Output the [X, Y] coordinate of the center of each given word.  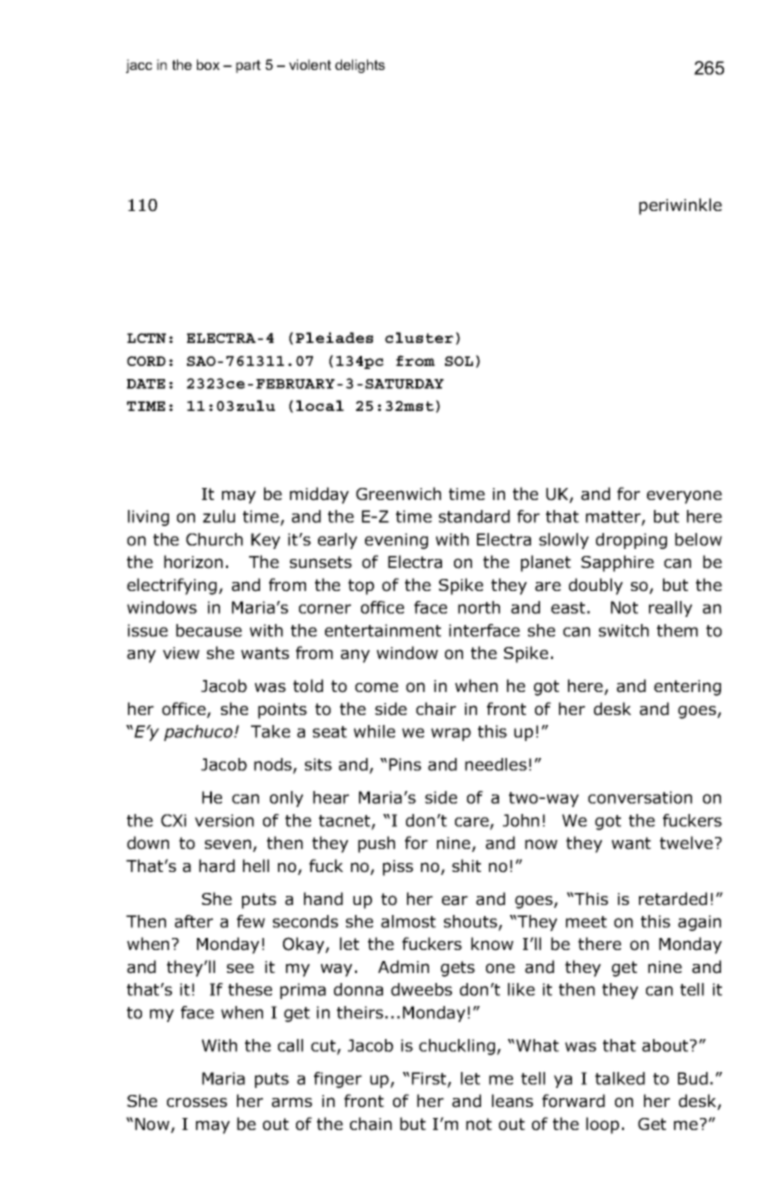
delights [360, 66]
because [209, 630]
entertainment [383, 630]
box [208, 64]
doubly [596, 586]
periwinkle [680, 206]
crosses [197, 1102]
